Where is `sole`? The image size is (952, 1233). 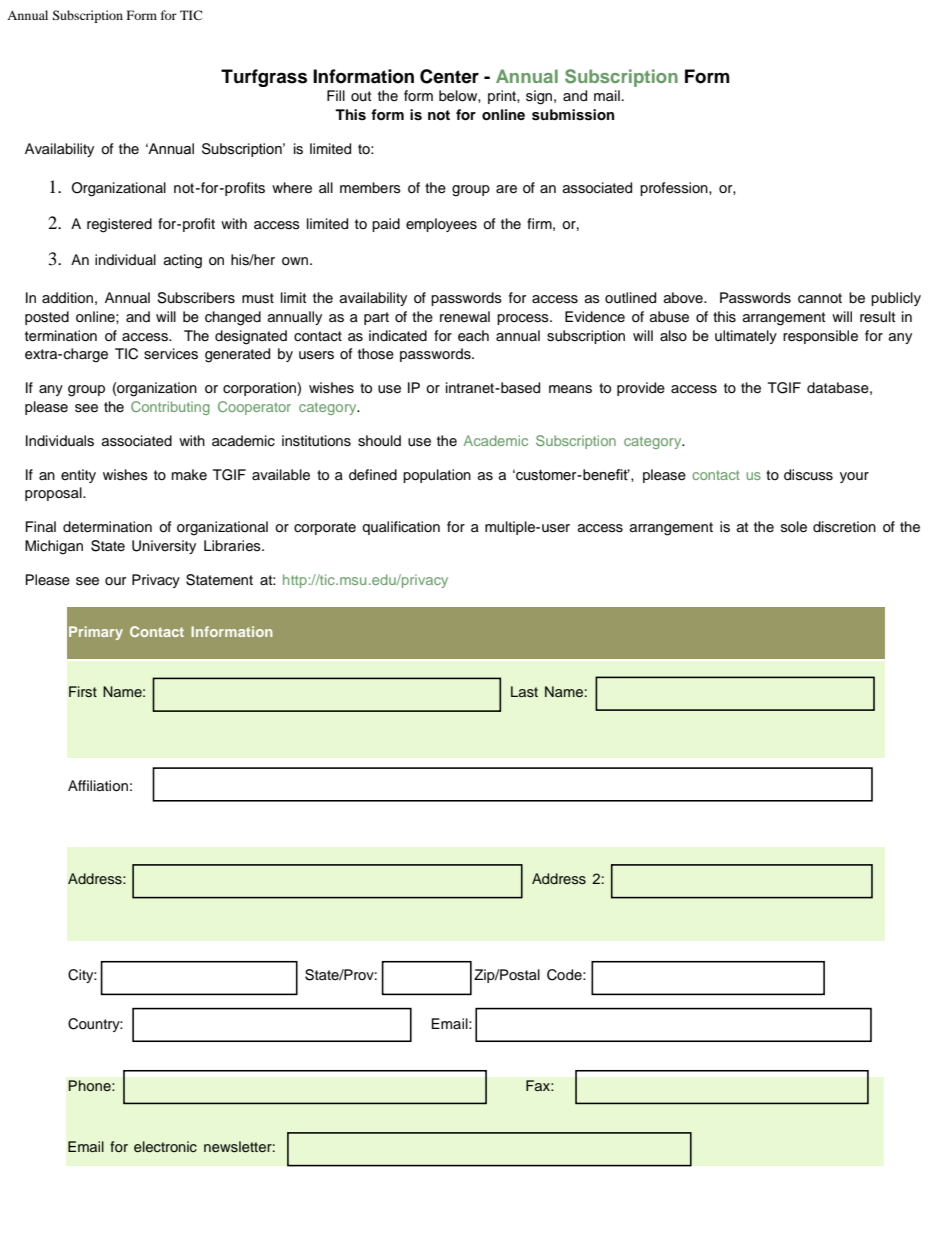 sole is located at coordinates (794, 527).
